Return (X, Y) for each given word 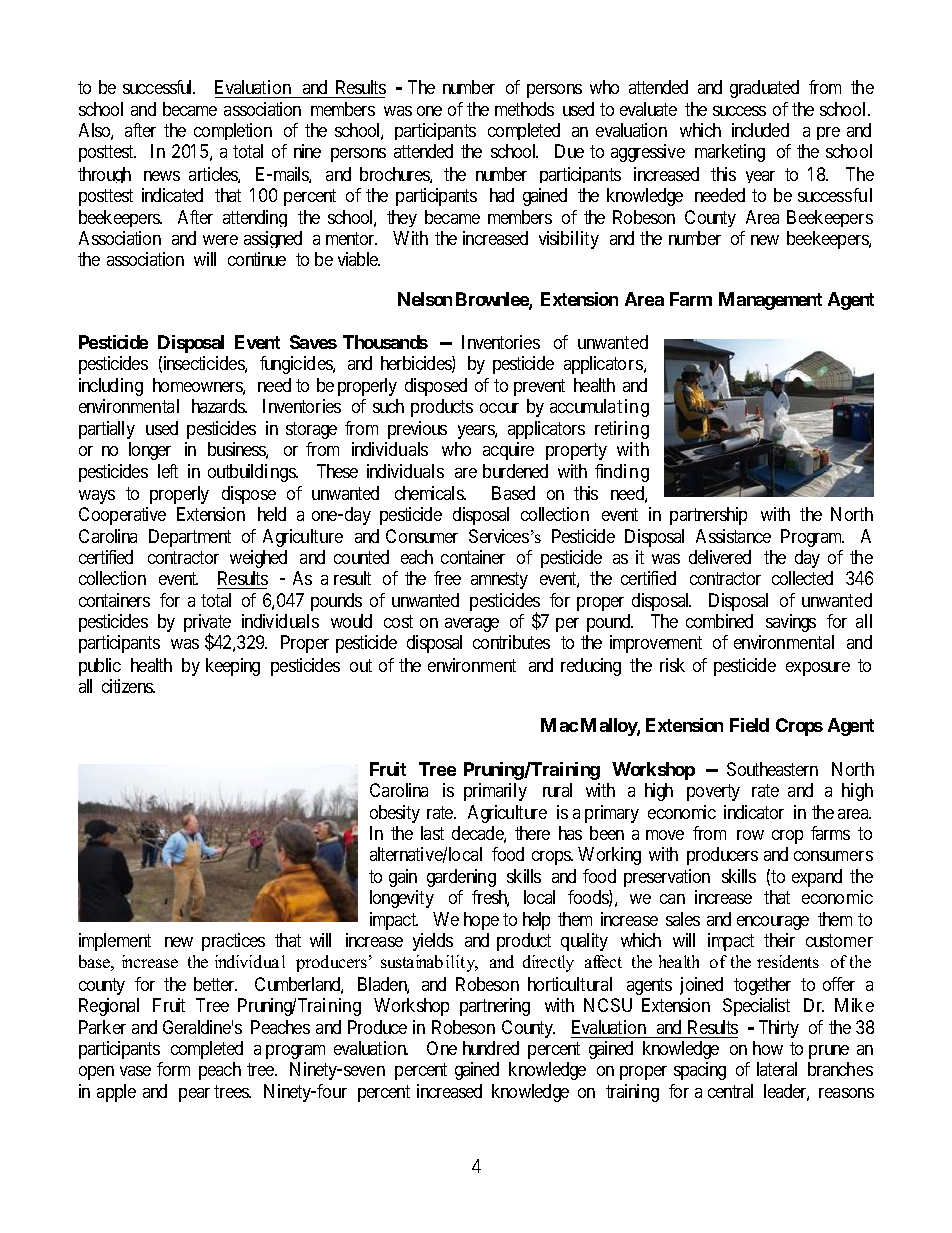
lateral (777, 1069)
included (760, 130)
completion (233, 131)
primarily (495, 792)
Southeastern (772, 769)
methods (524, 109)
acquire (508, 451)
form (173, 1069)
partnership (708, 516)
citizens (128, 686)
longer (150, 451)
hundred (491, 1048)
